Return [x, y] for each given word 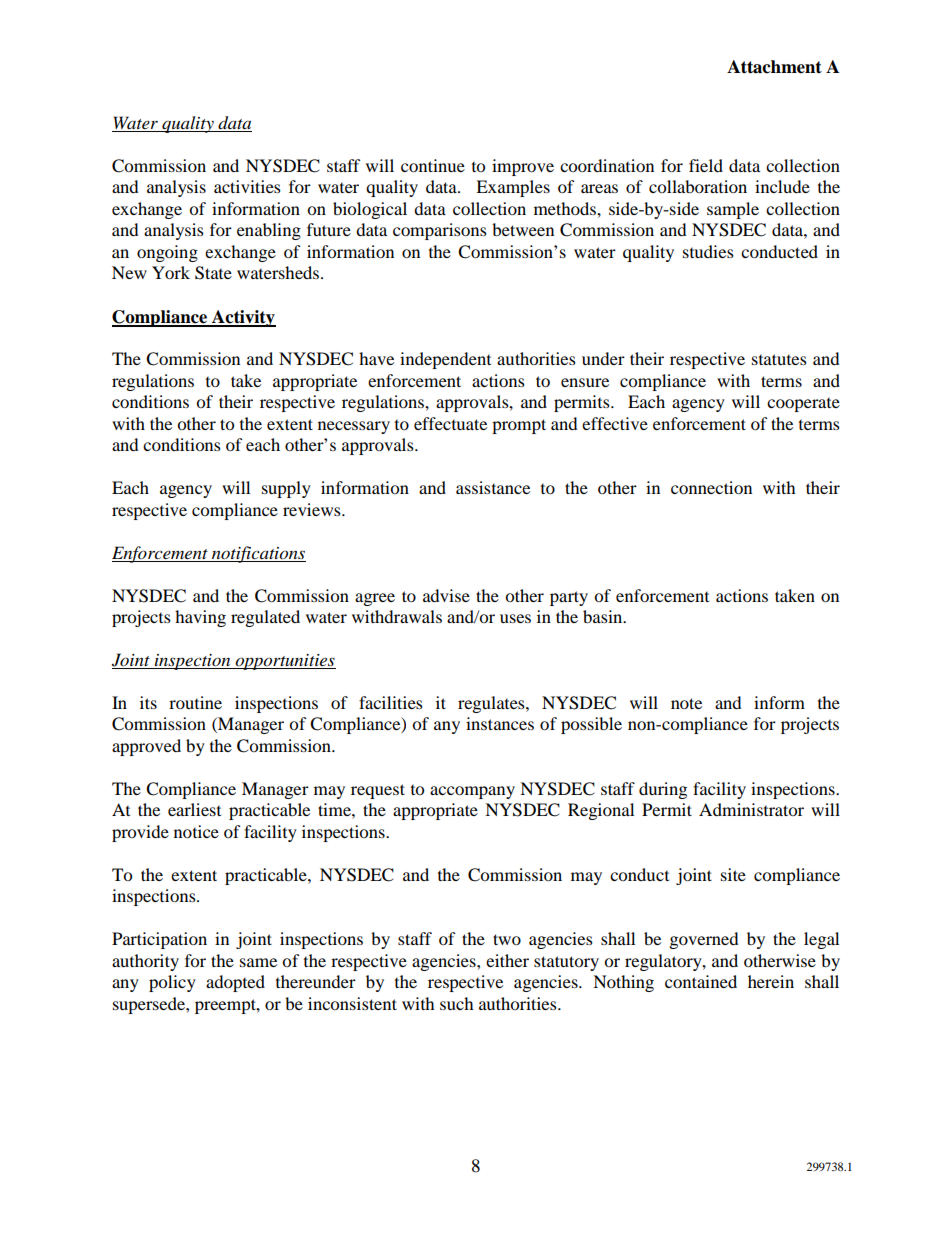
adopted [235, 983]
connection [711, 487]
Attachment [774, 67]
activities [247, 186]
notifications [258, 554]
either [507, 960]
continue [433, 165]
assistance [493, 487]
